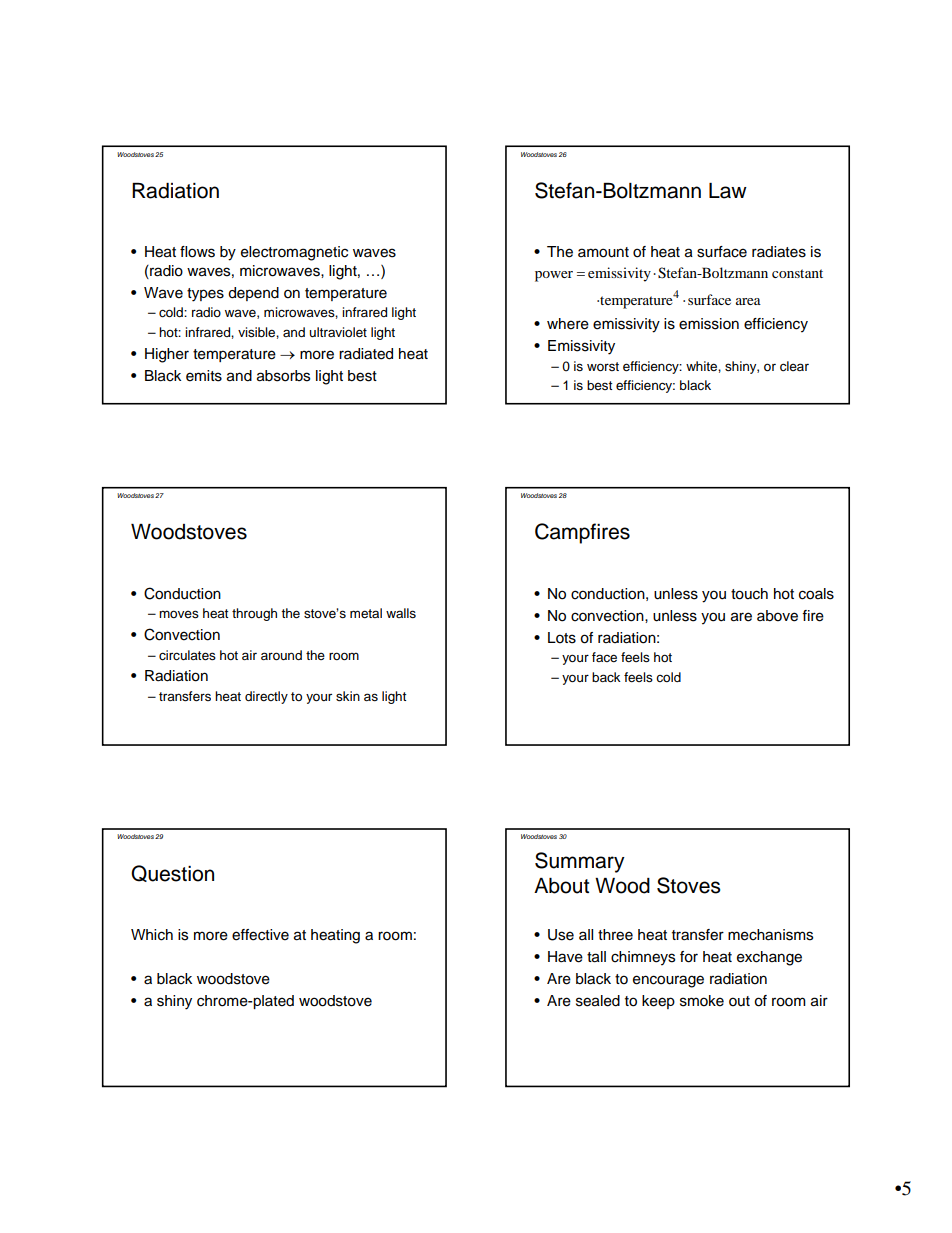  I want to click on Law, so click(728, 191).
